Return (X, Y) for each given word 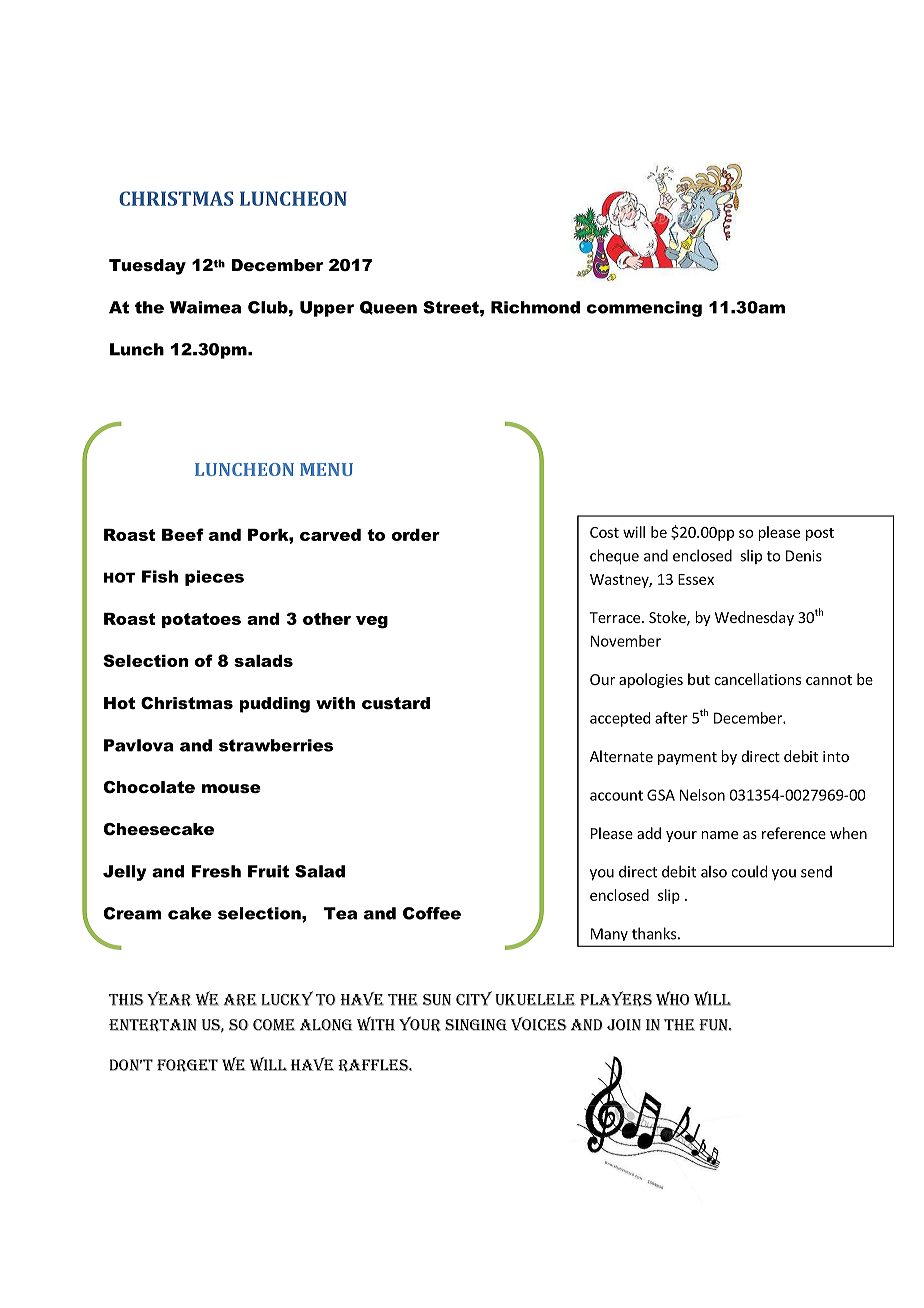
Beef (183, 534)
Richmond (535, 307)
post (820, 534)
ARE (240, 1000)
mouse (231, 788)
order (416, 535)
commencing (644, 309)
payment (687, 758)
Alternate (621, 756)
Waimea (205, 307)
